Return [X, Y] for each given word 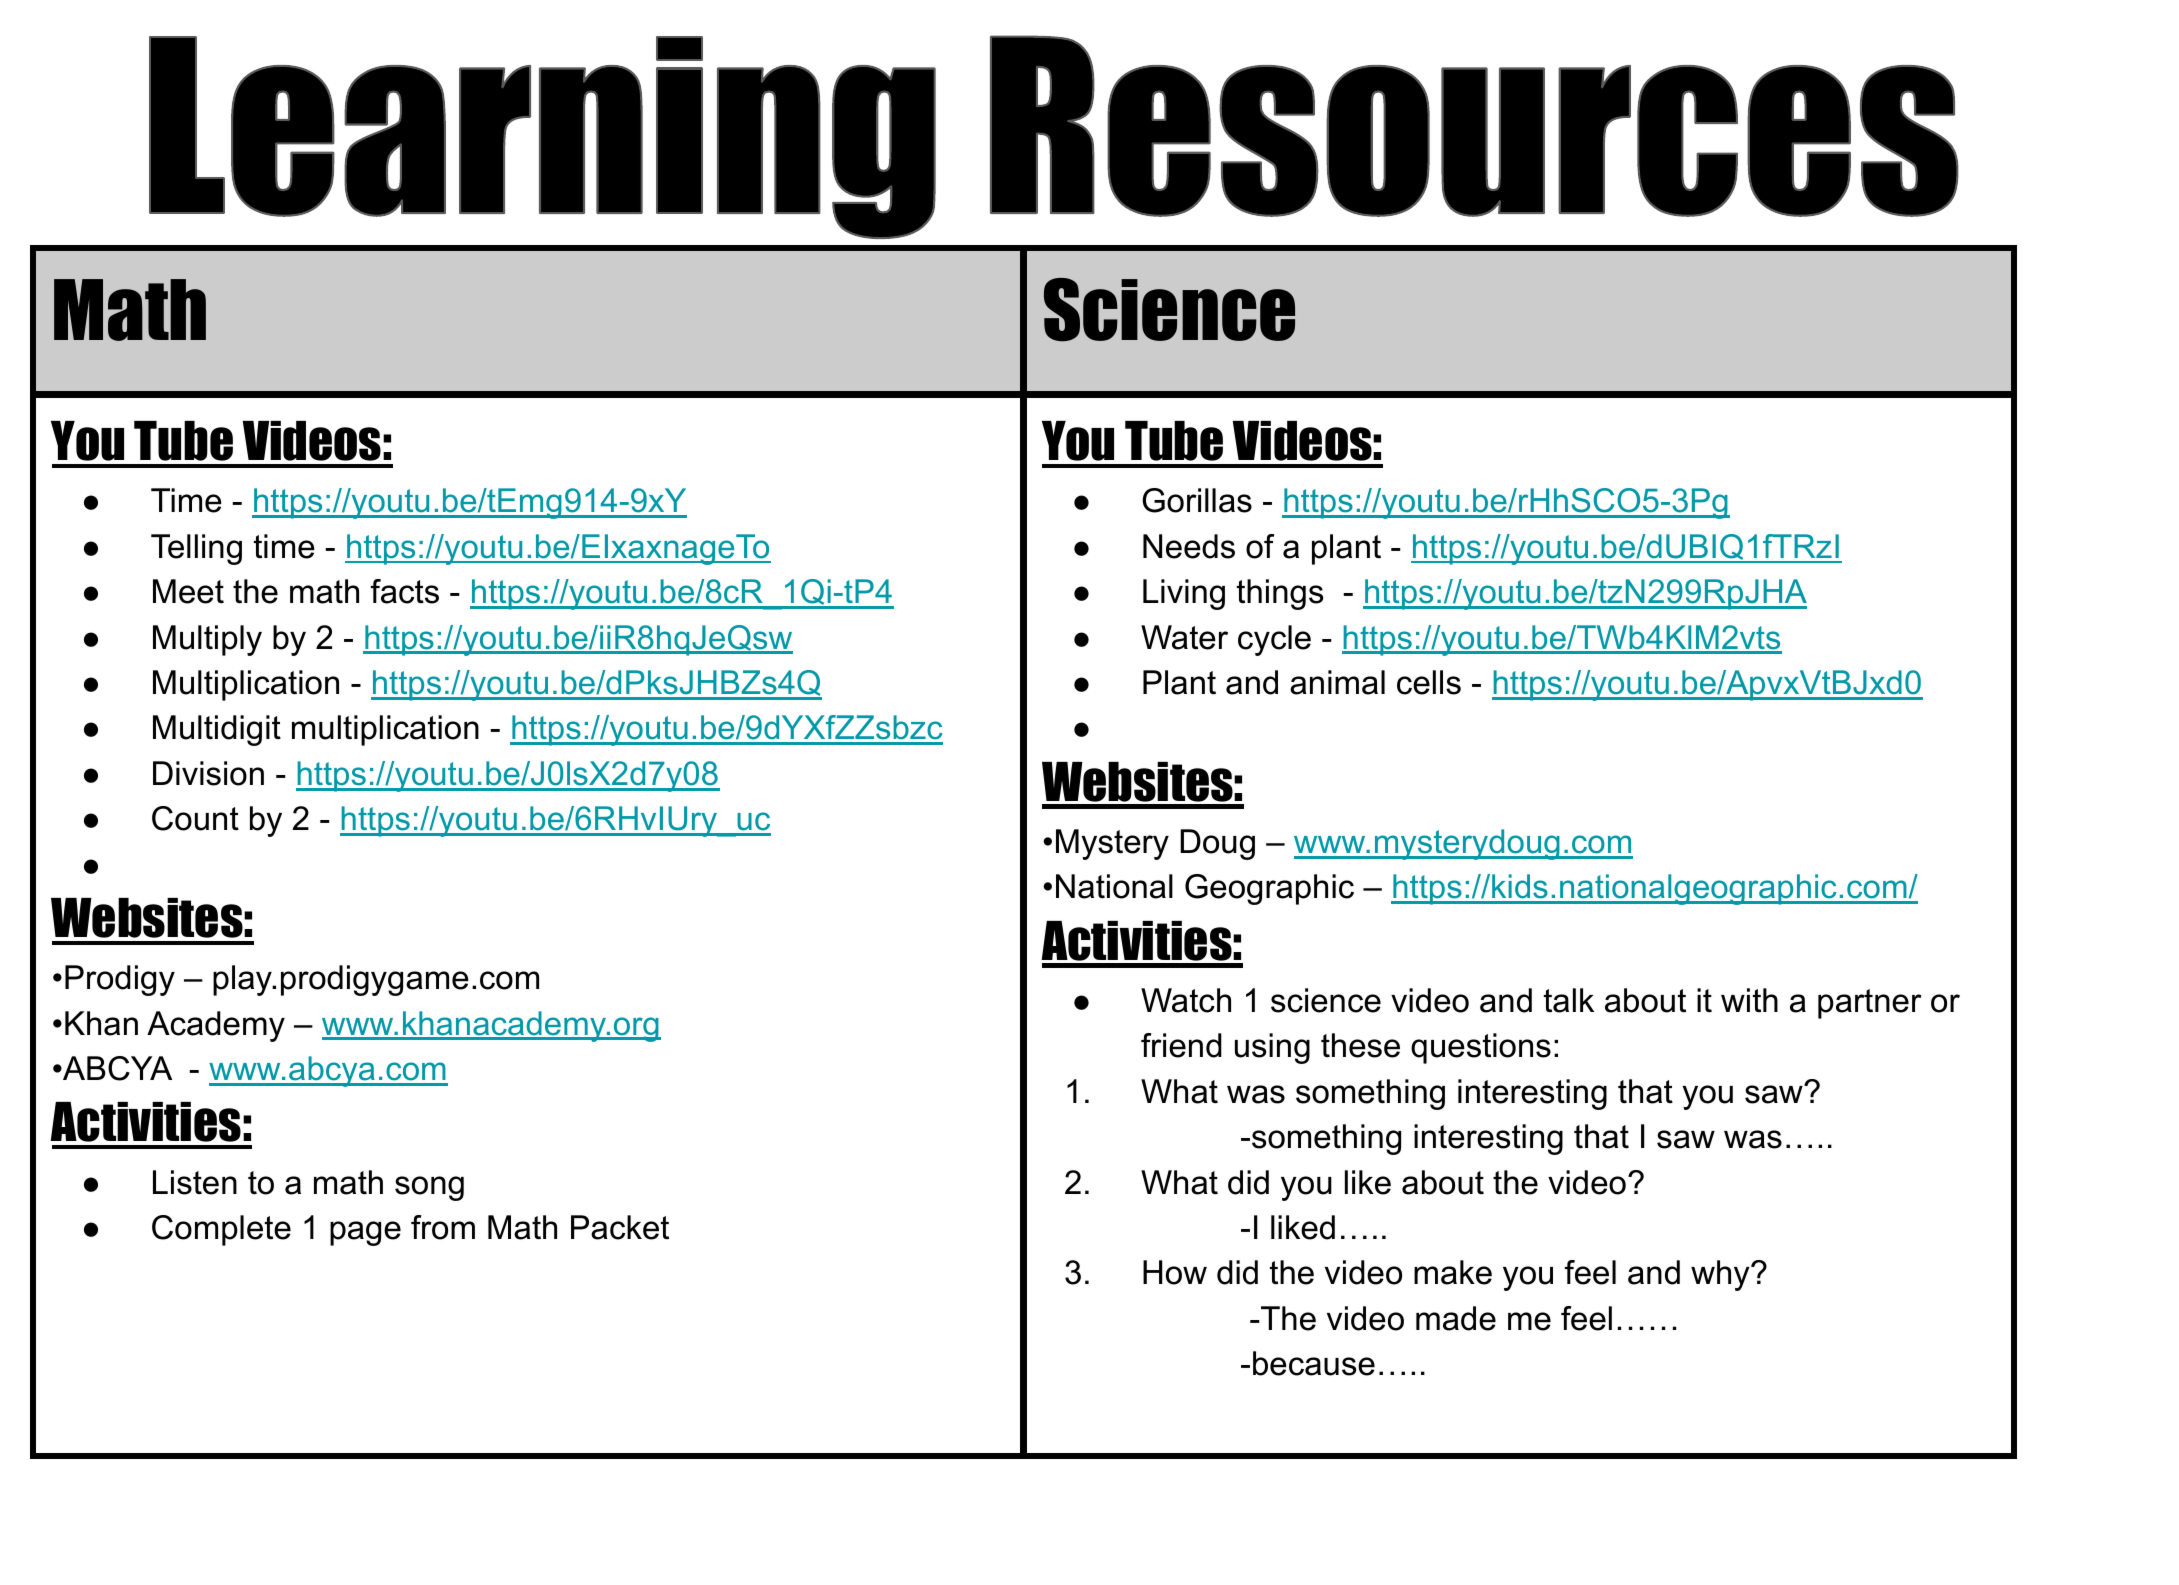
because [1314, 1363]
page [365, 1233]
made [1456, 1318]
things [1280, 594]
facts [405, 591]
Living [1184, 594]
